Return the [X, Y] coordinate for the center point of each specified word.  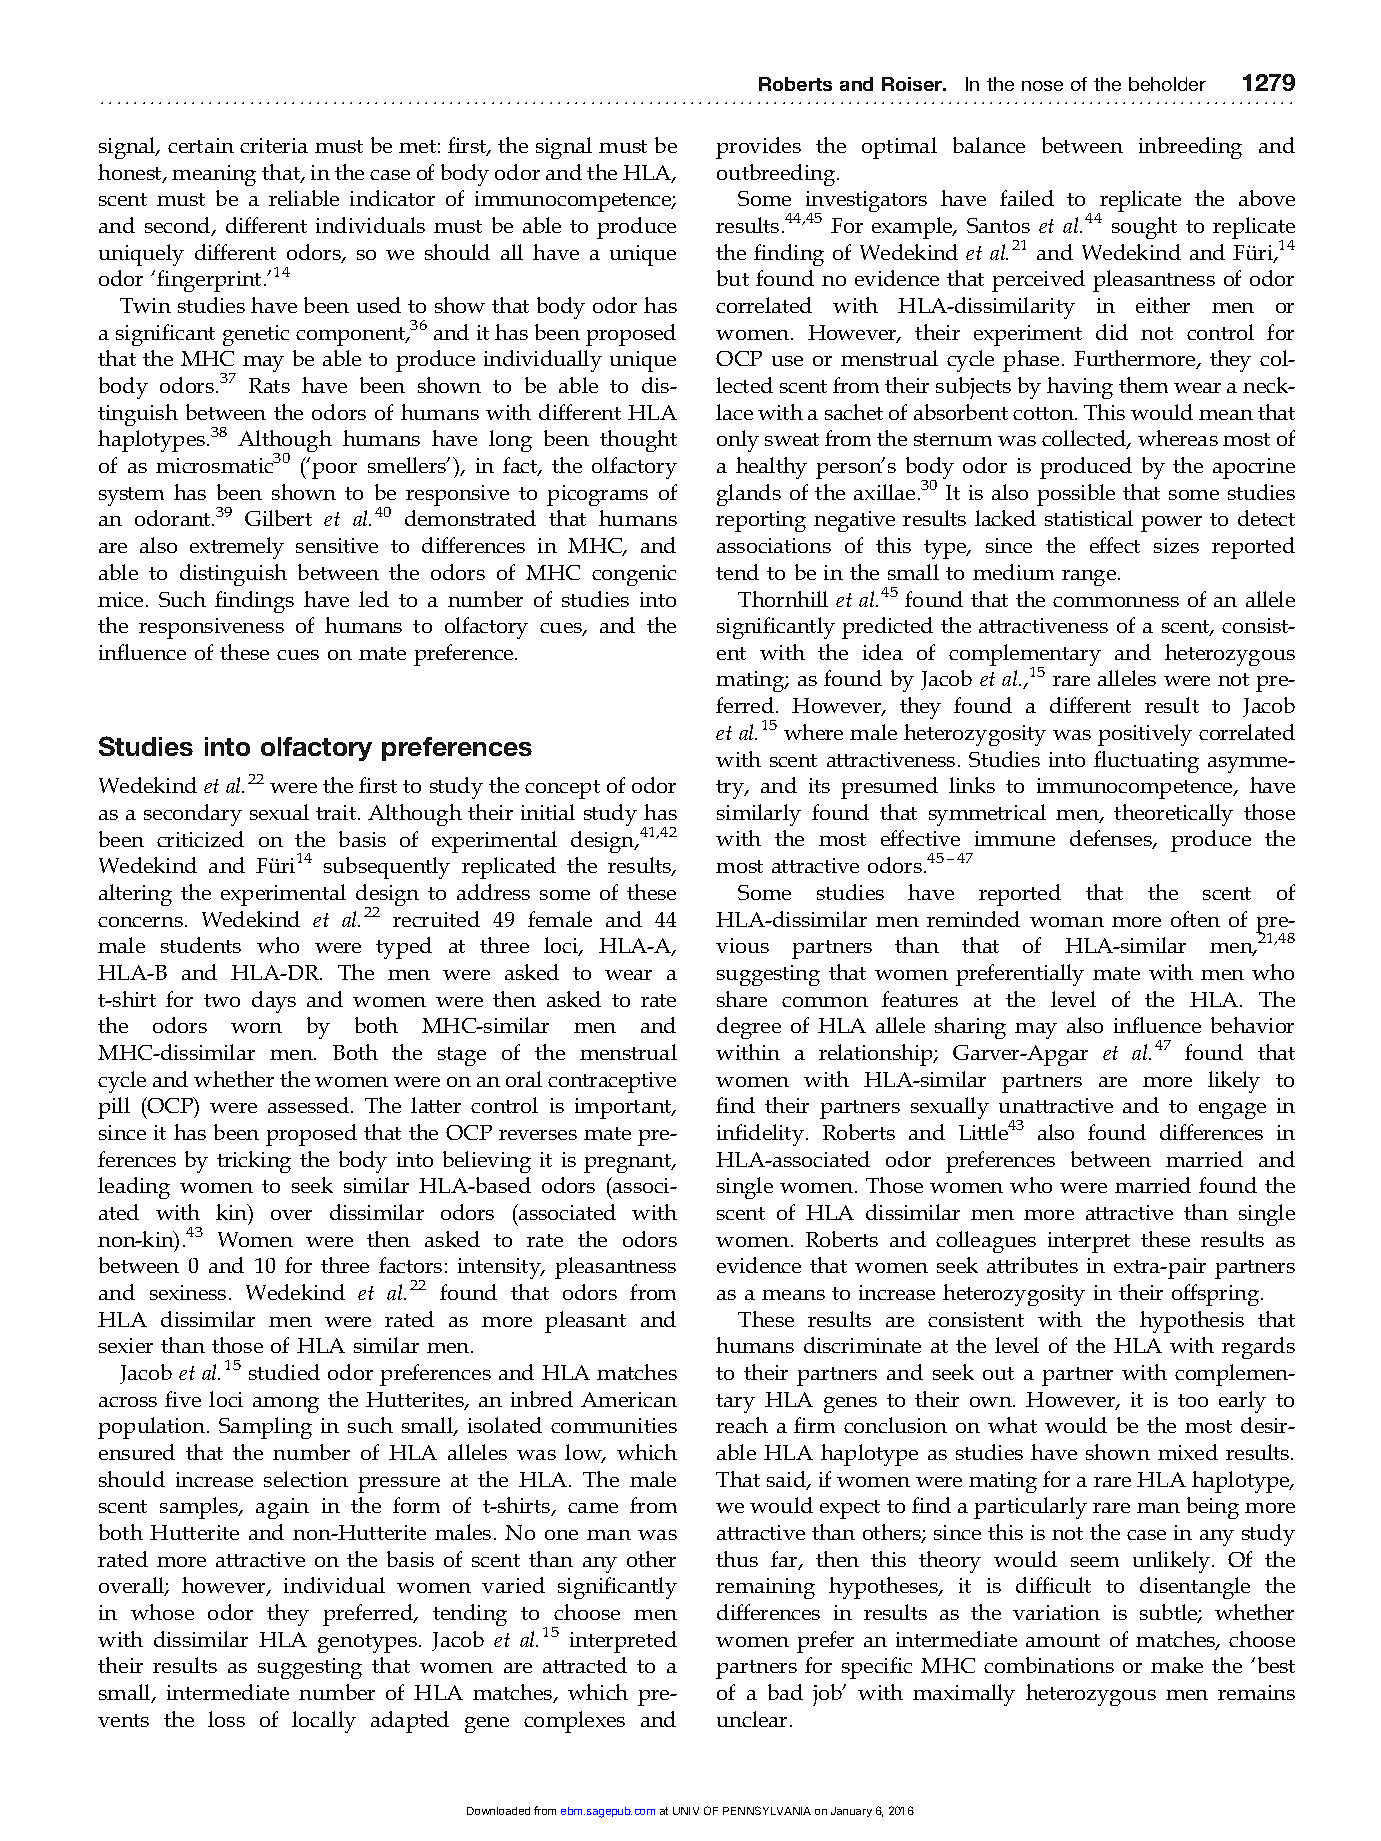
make [1177, 1665]
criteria [274, 145]
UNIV [686, 1811]
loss [226, 1719]
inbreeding [1190, 148]
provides [758, 148]
